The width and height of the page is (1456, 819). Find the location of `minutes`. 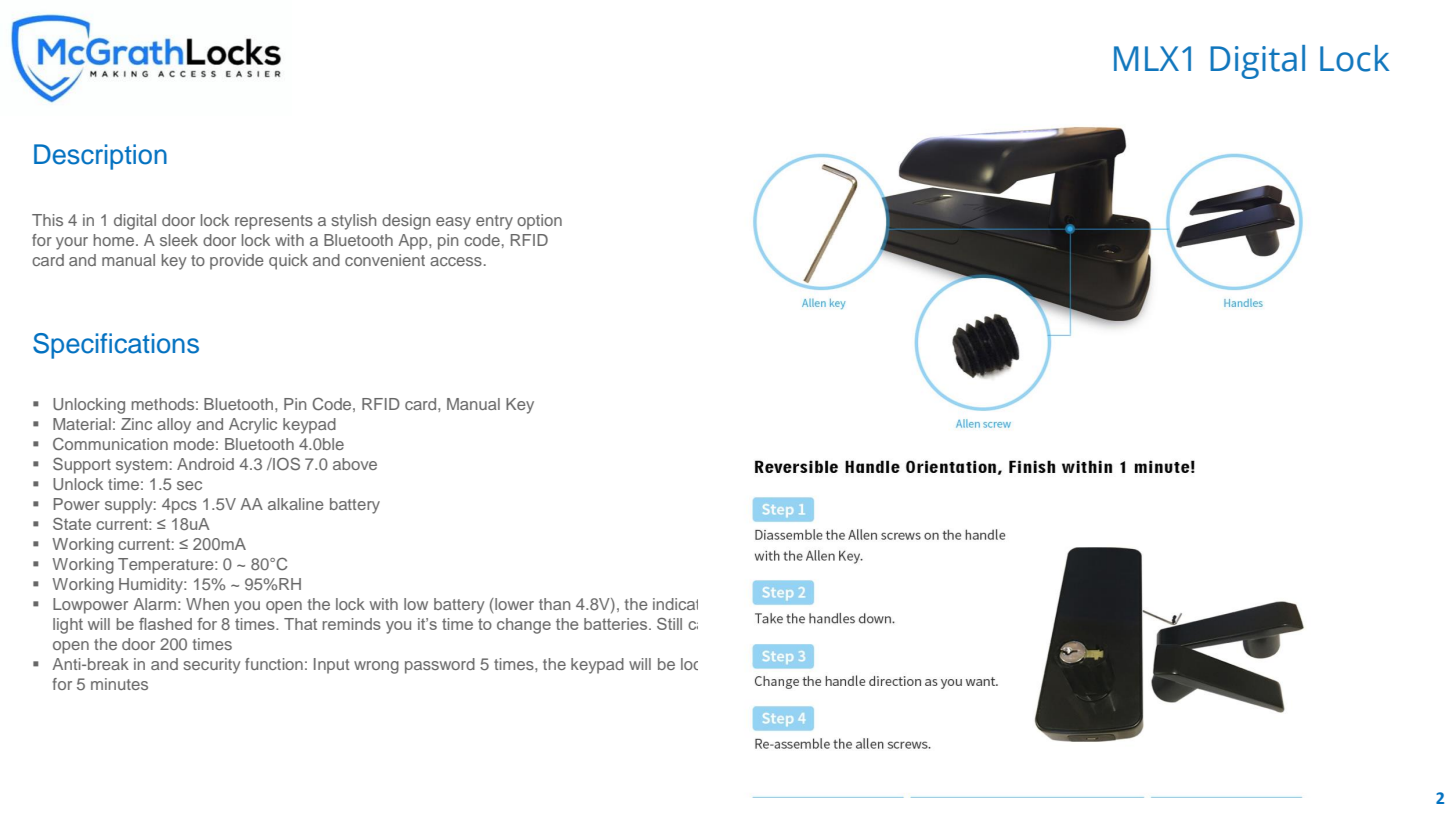

minutes is located at coordinates (119, 684).
